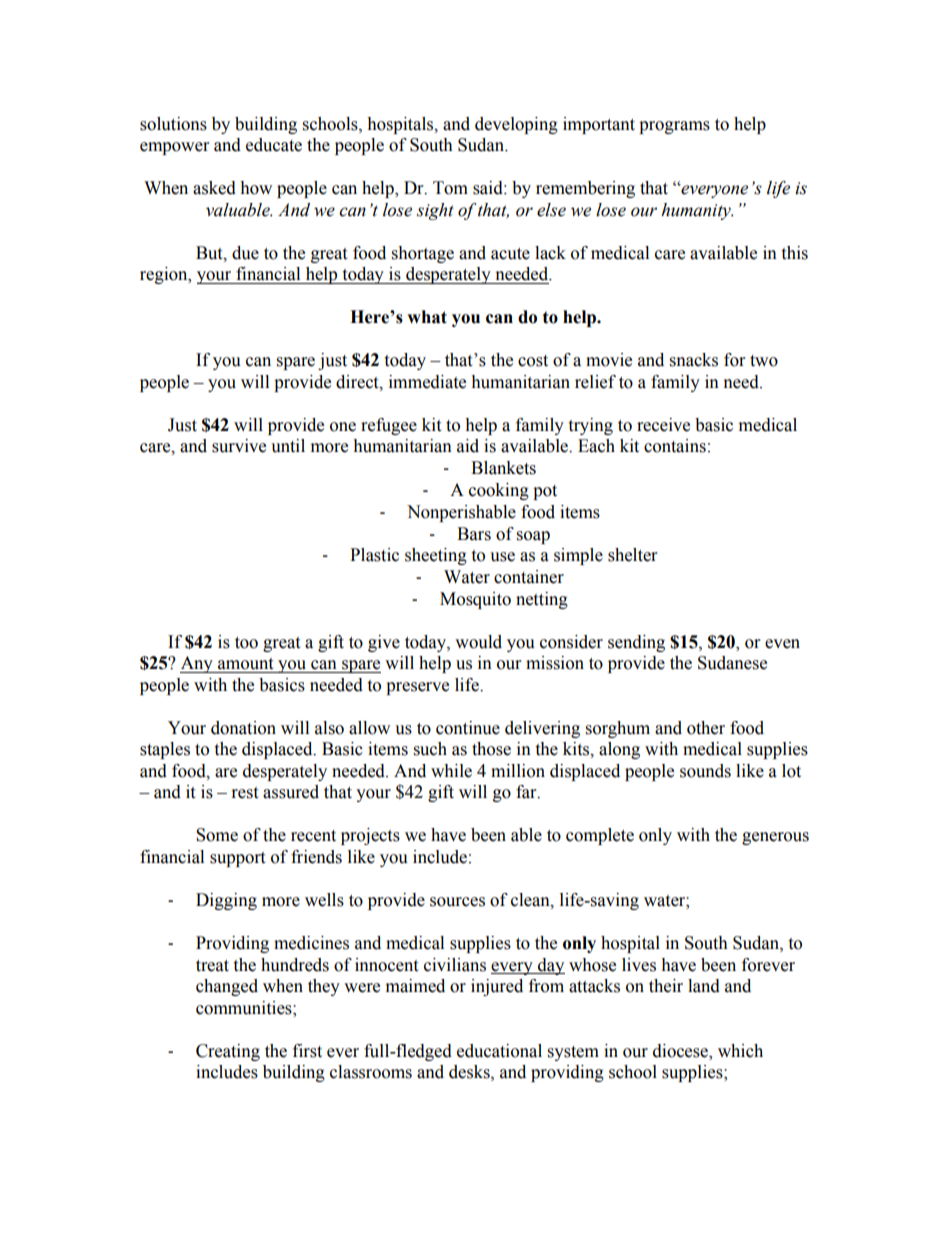 The height and width of the image is (1233, 952). I want to click on other, so click(706, 728).
